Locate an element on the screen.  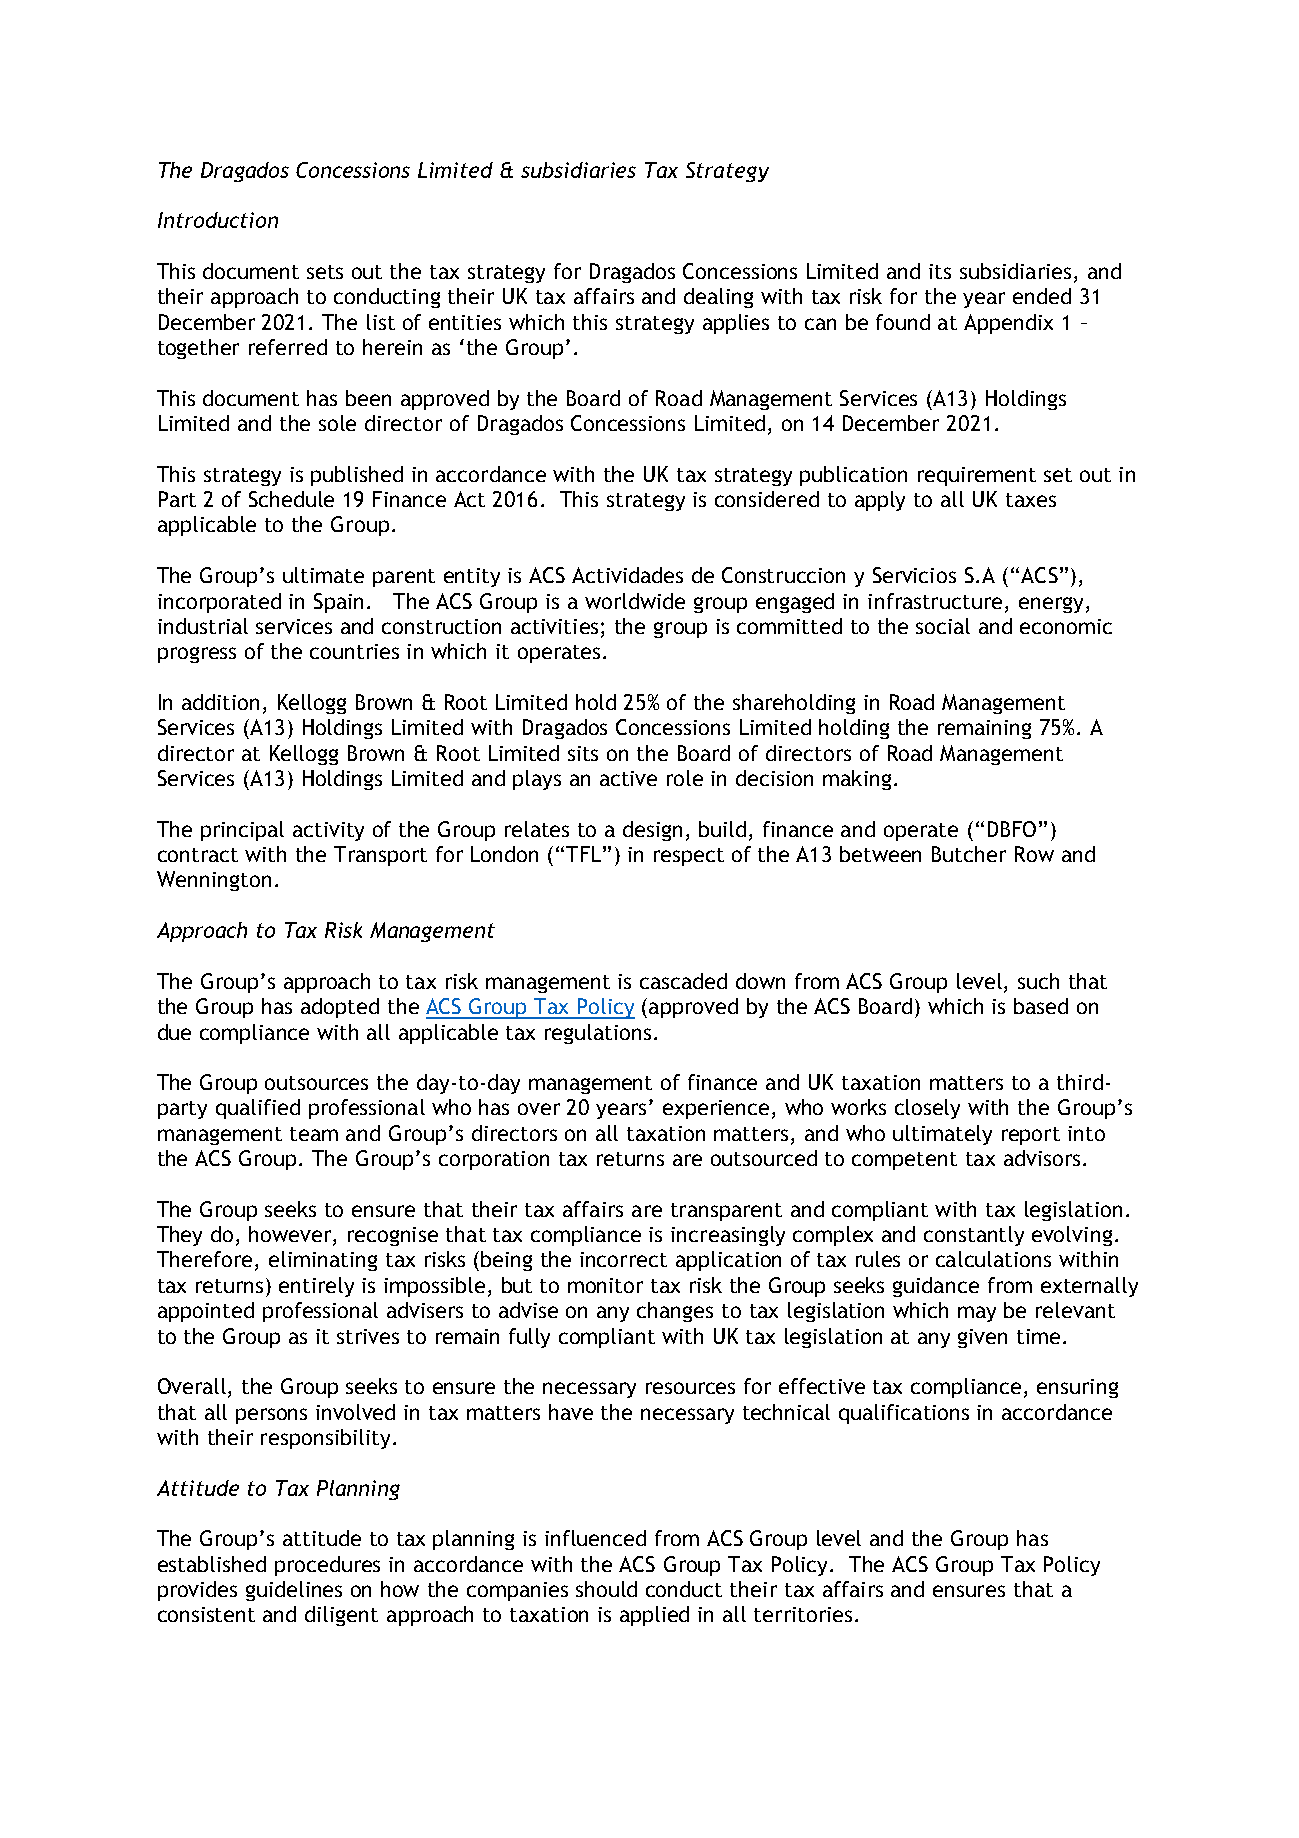
Spain is located at coordinates (338, 603).
